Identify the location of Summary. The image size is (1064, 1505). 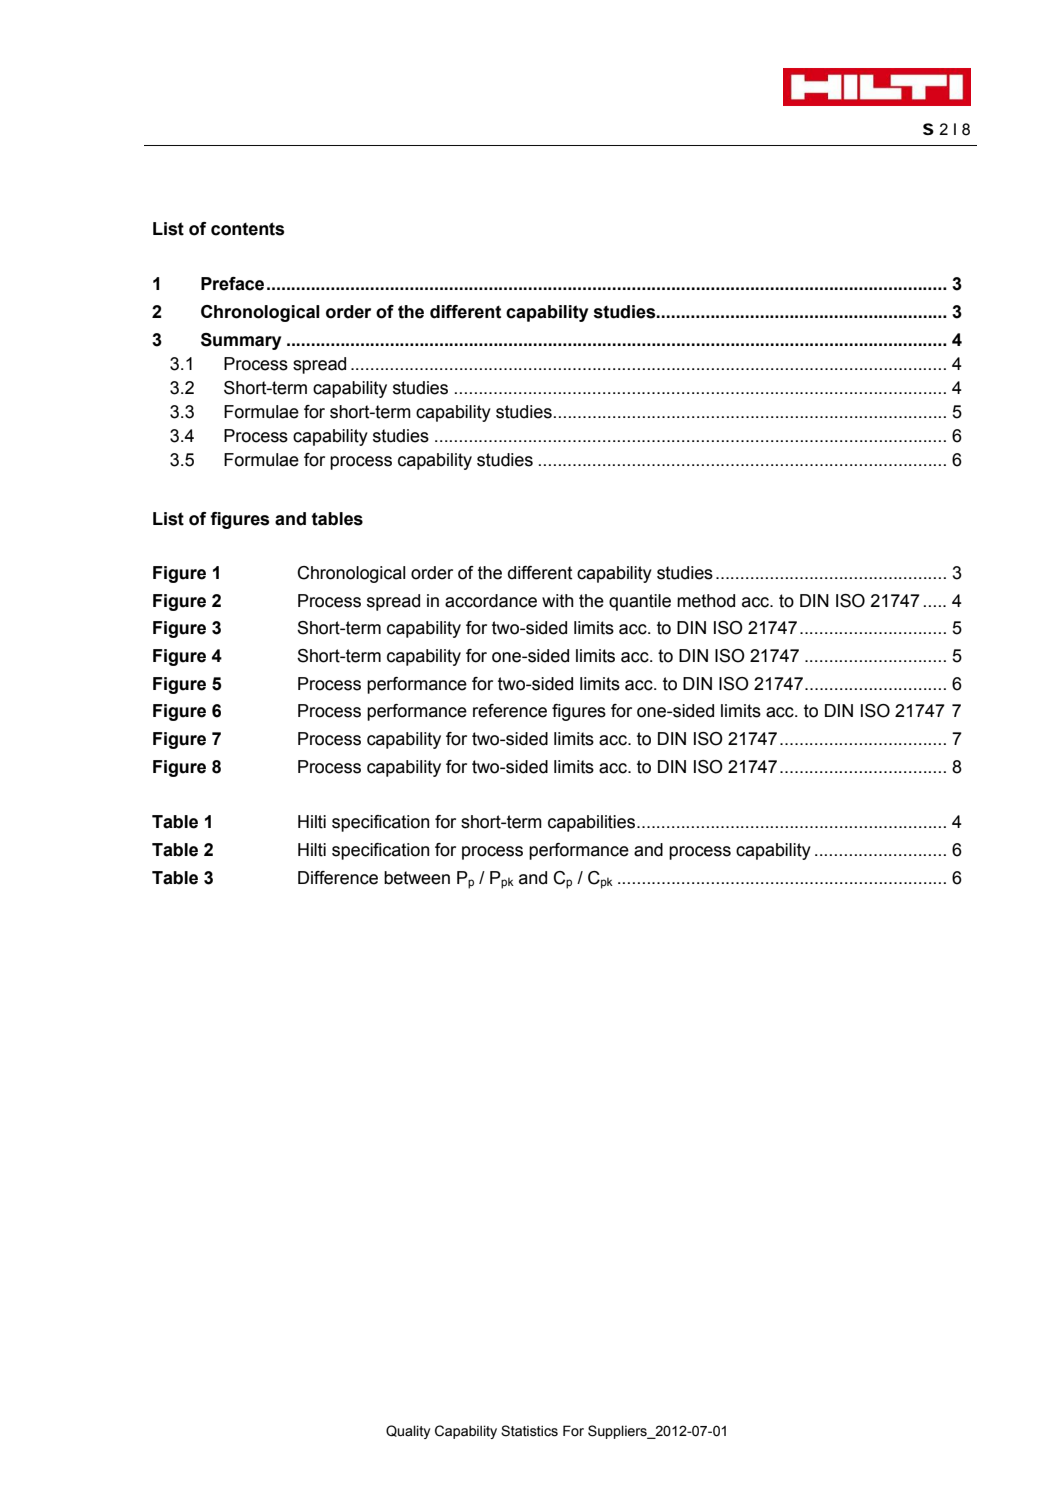
(241, 341).
